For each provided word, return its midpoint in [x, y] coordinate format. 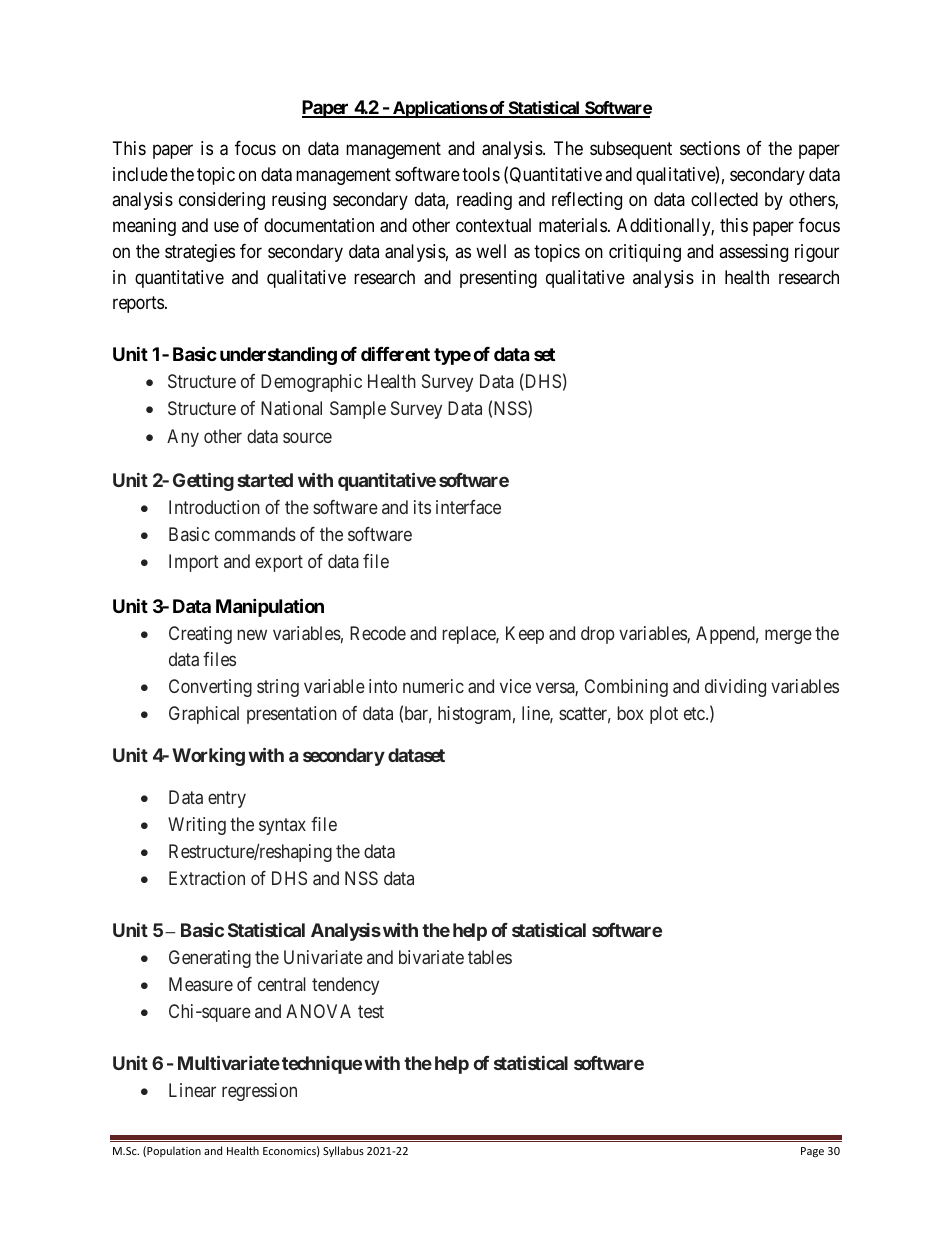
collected [724, 199]
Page [812, 1152]
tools [481, 174]
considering [222, 201]
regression [259, 1092]
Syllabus [343, 1151]
